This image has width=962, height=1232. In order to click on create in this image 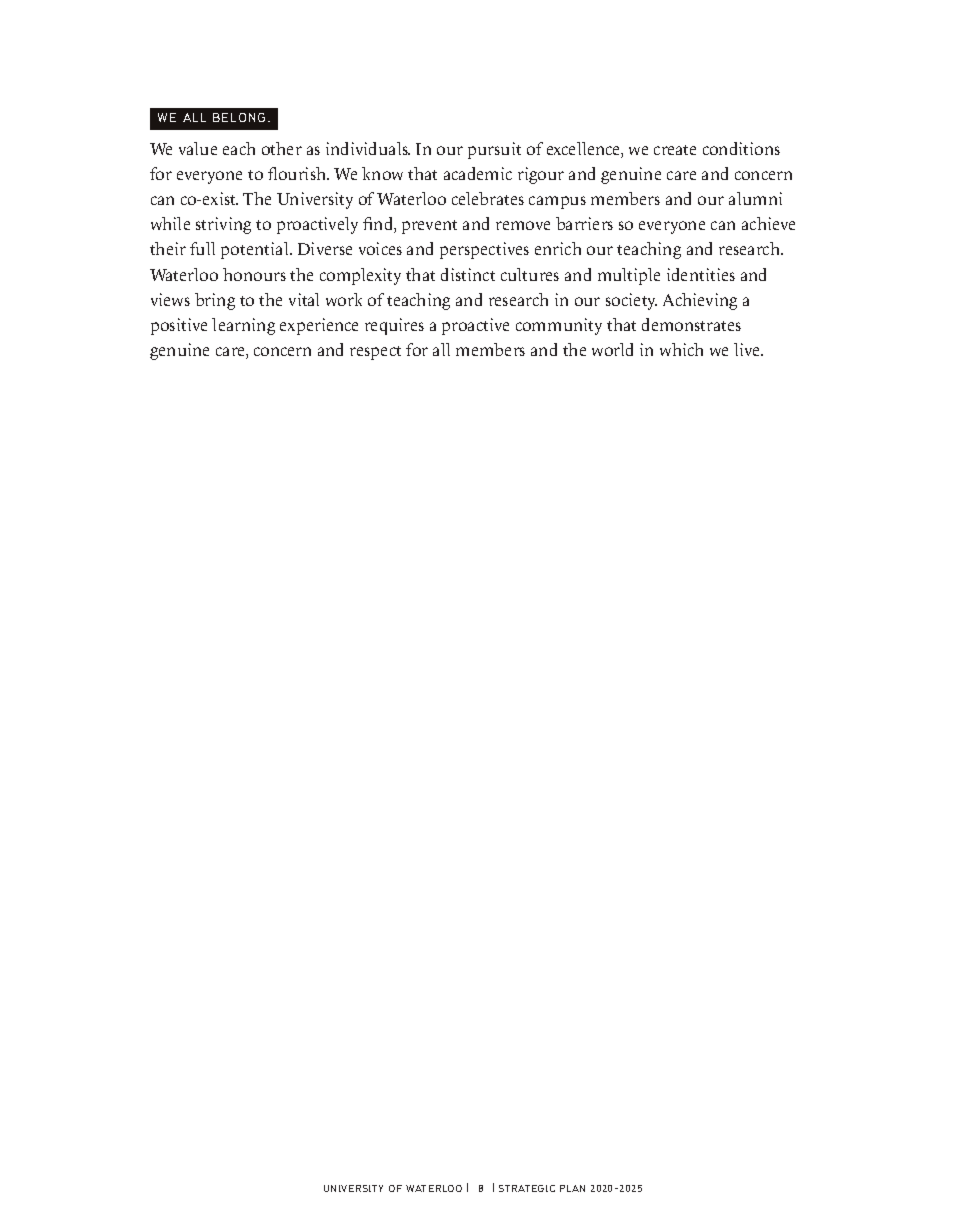, I will do `click(675, 150)`.
